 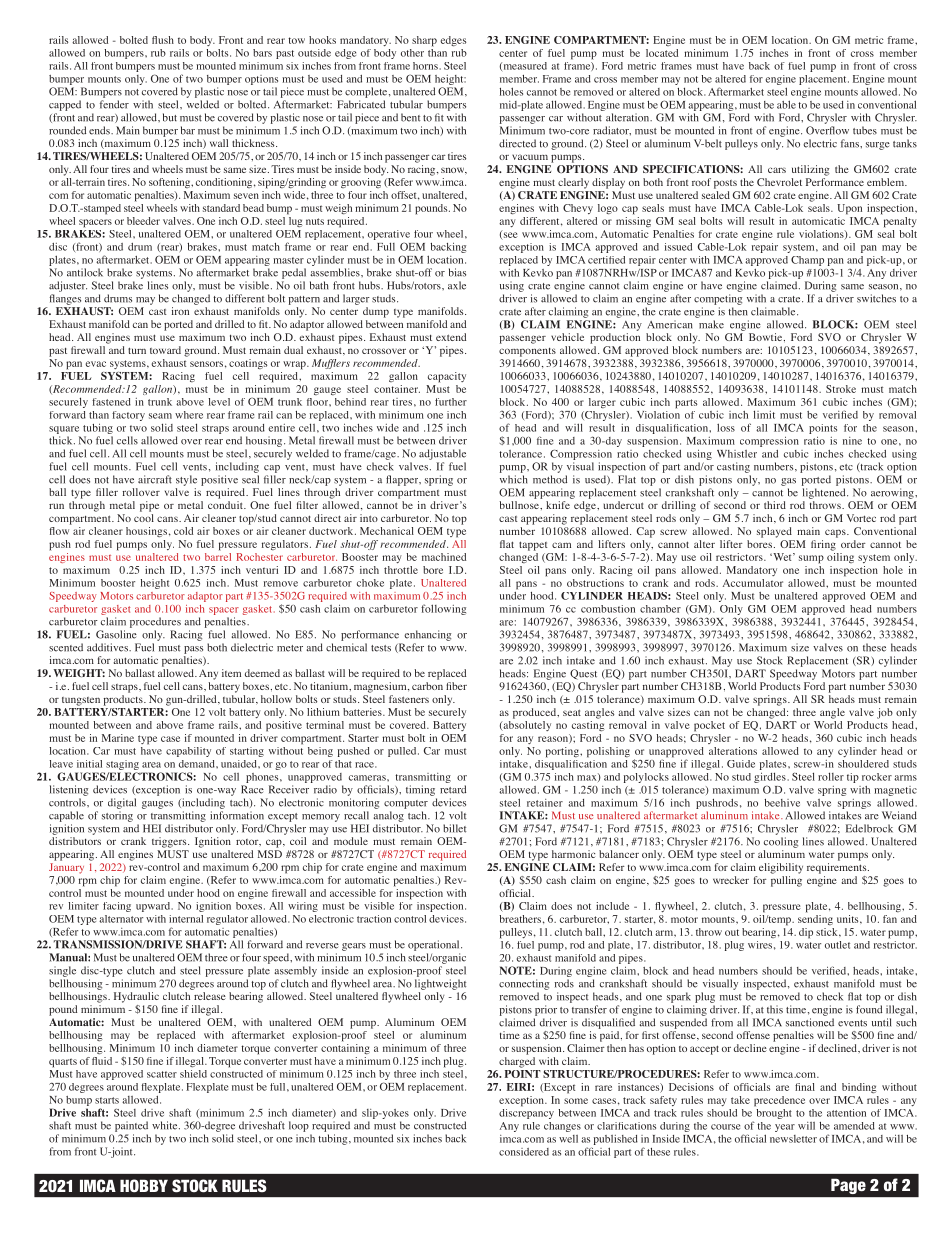 What do you see at coordinates (165, 350) in the screenshot?
I see `toward` at bounding box center [165, 350].
